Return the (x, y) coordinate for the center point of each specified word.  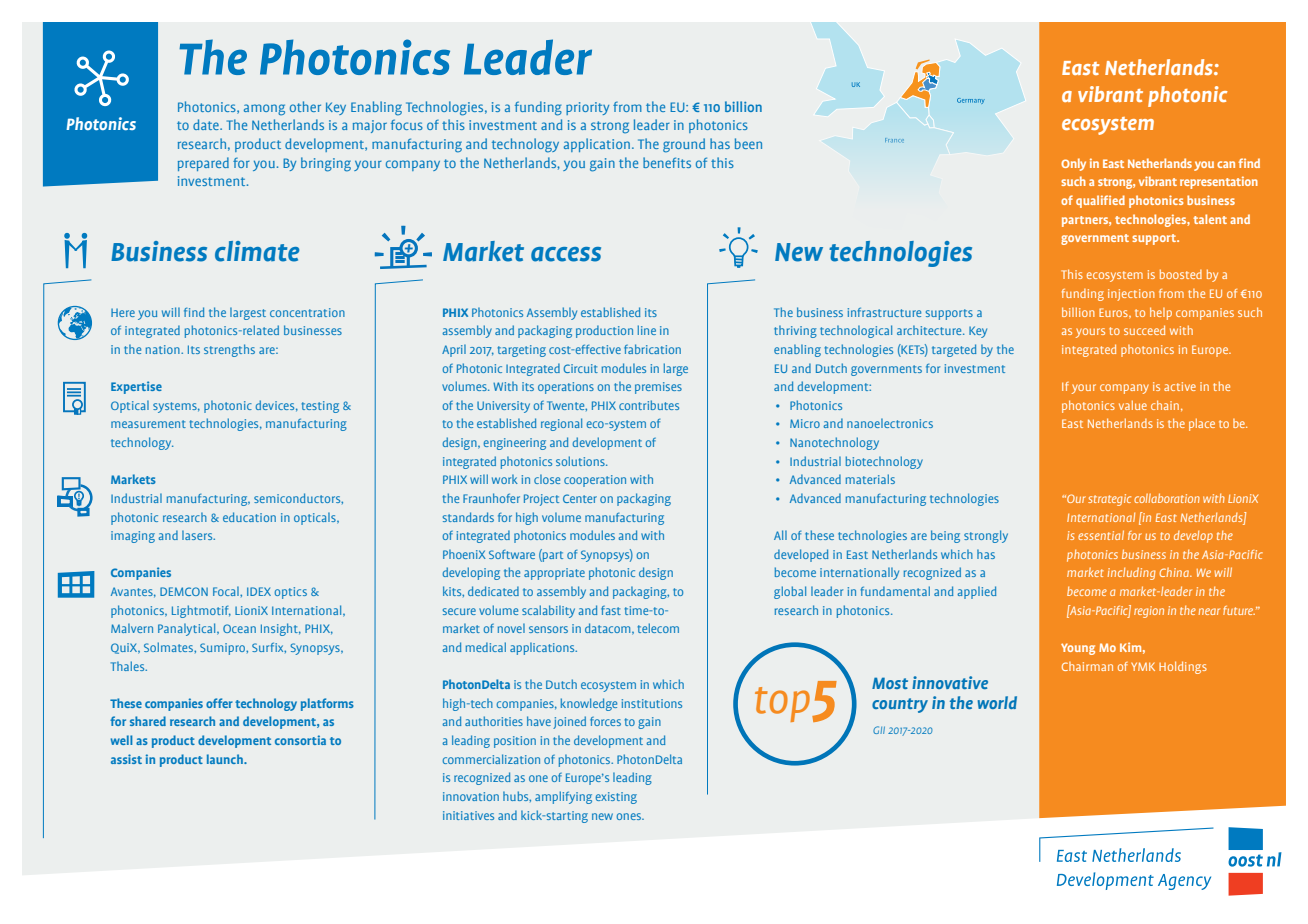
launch (226, 759)
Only (1073, 164)
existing (616, 798)
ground (684, 145)
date (207, 124)
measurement (148, 424)
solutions (581, 461)
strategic (1109, 500)
